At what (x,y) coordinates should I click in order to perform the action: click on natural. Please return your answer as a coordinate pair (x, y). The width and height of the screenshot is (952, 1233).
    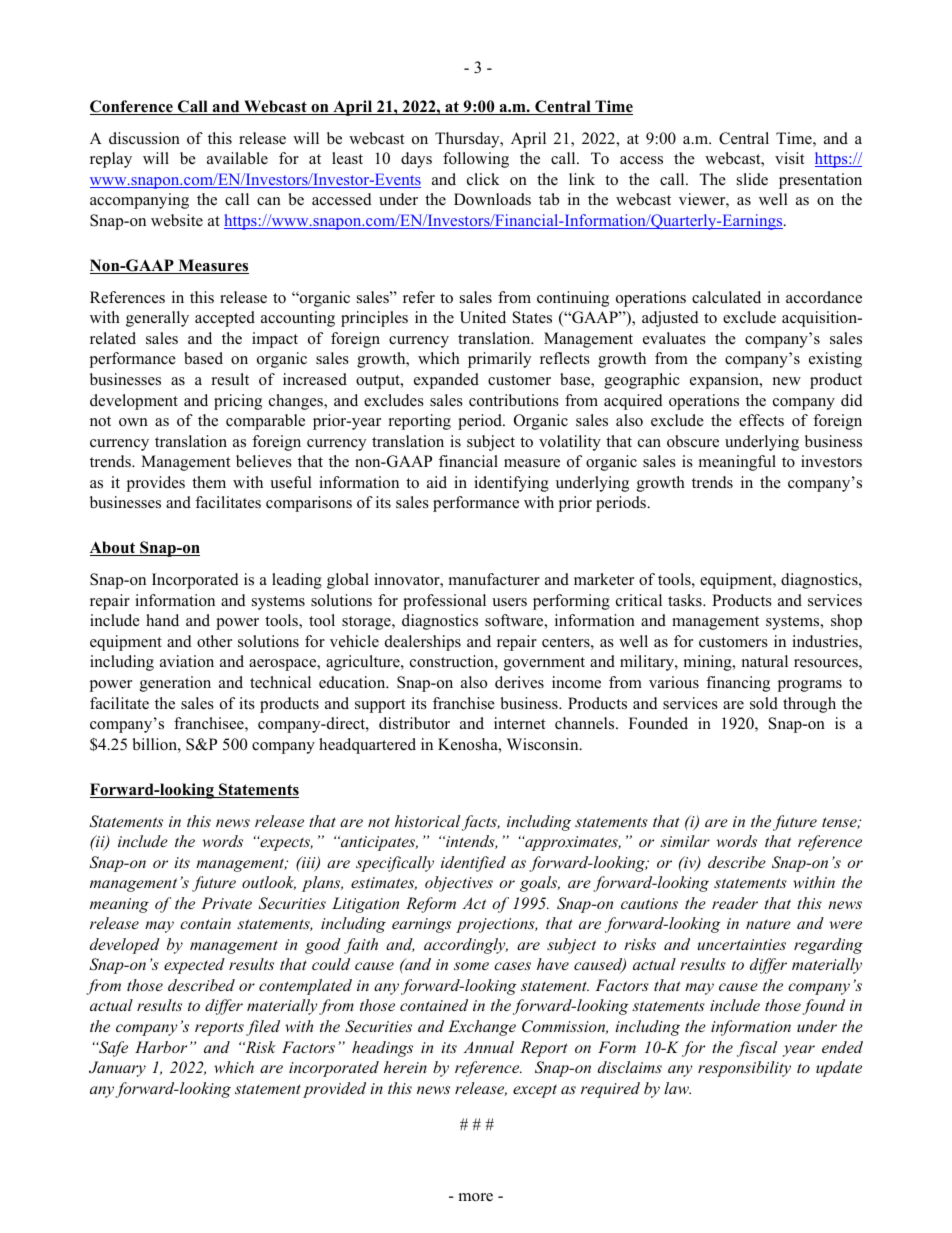
    Looking at the image, I should click on (765, 661).
